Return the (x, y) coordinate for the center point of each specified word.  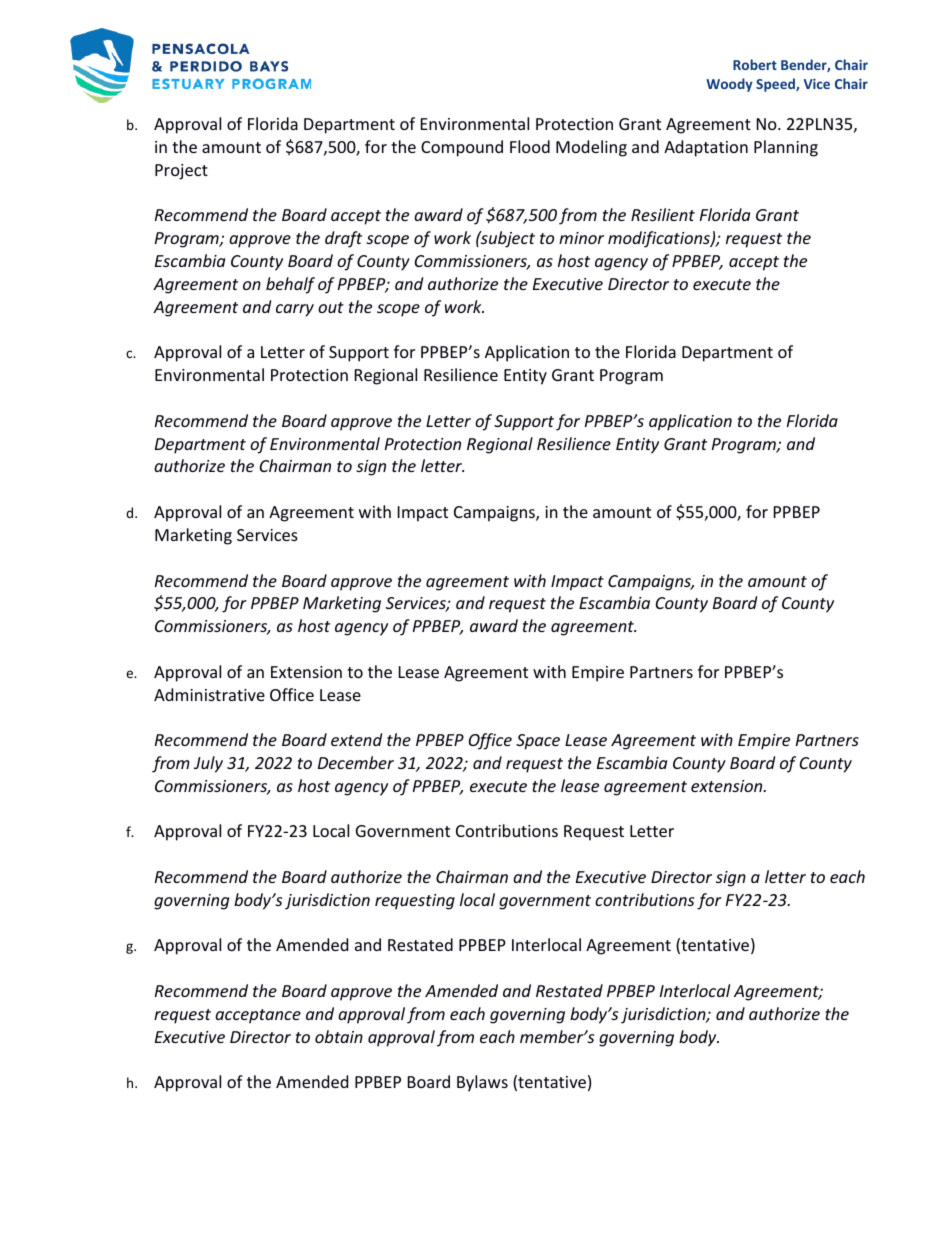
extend (356, 739)
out (331, 307)
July (208, 764)
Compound (462, 148)
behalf (290, 285)
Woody (729, 85)
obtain (339, 1036)
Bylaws (482, 1083)
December (356, 762)
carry (295, 310)
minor (581, 238)
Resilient (663, 214)
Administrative (209, 694)
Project (181, 172)
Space (538, 742)
